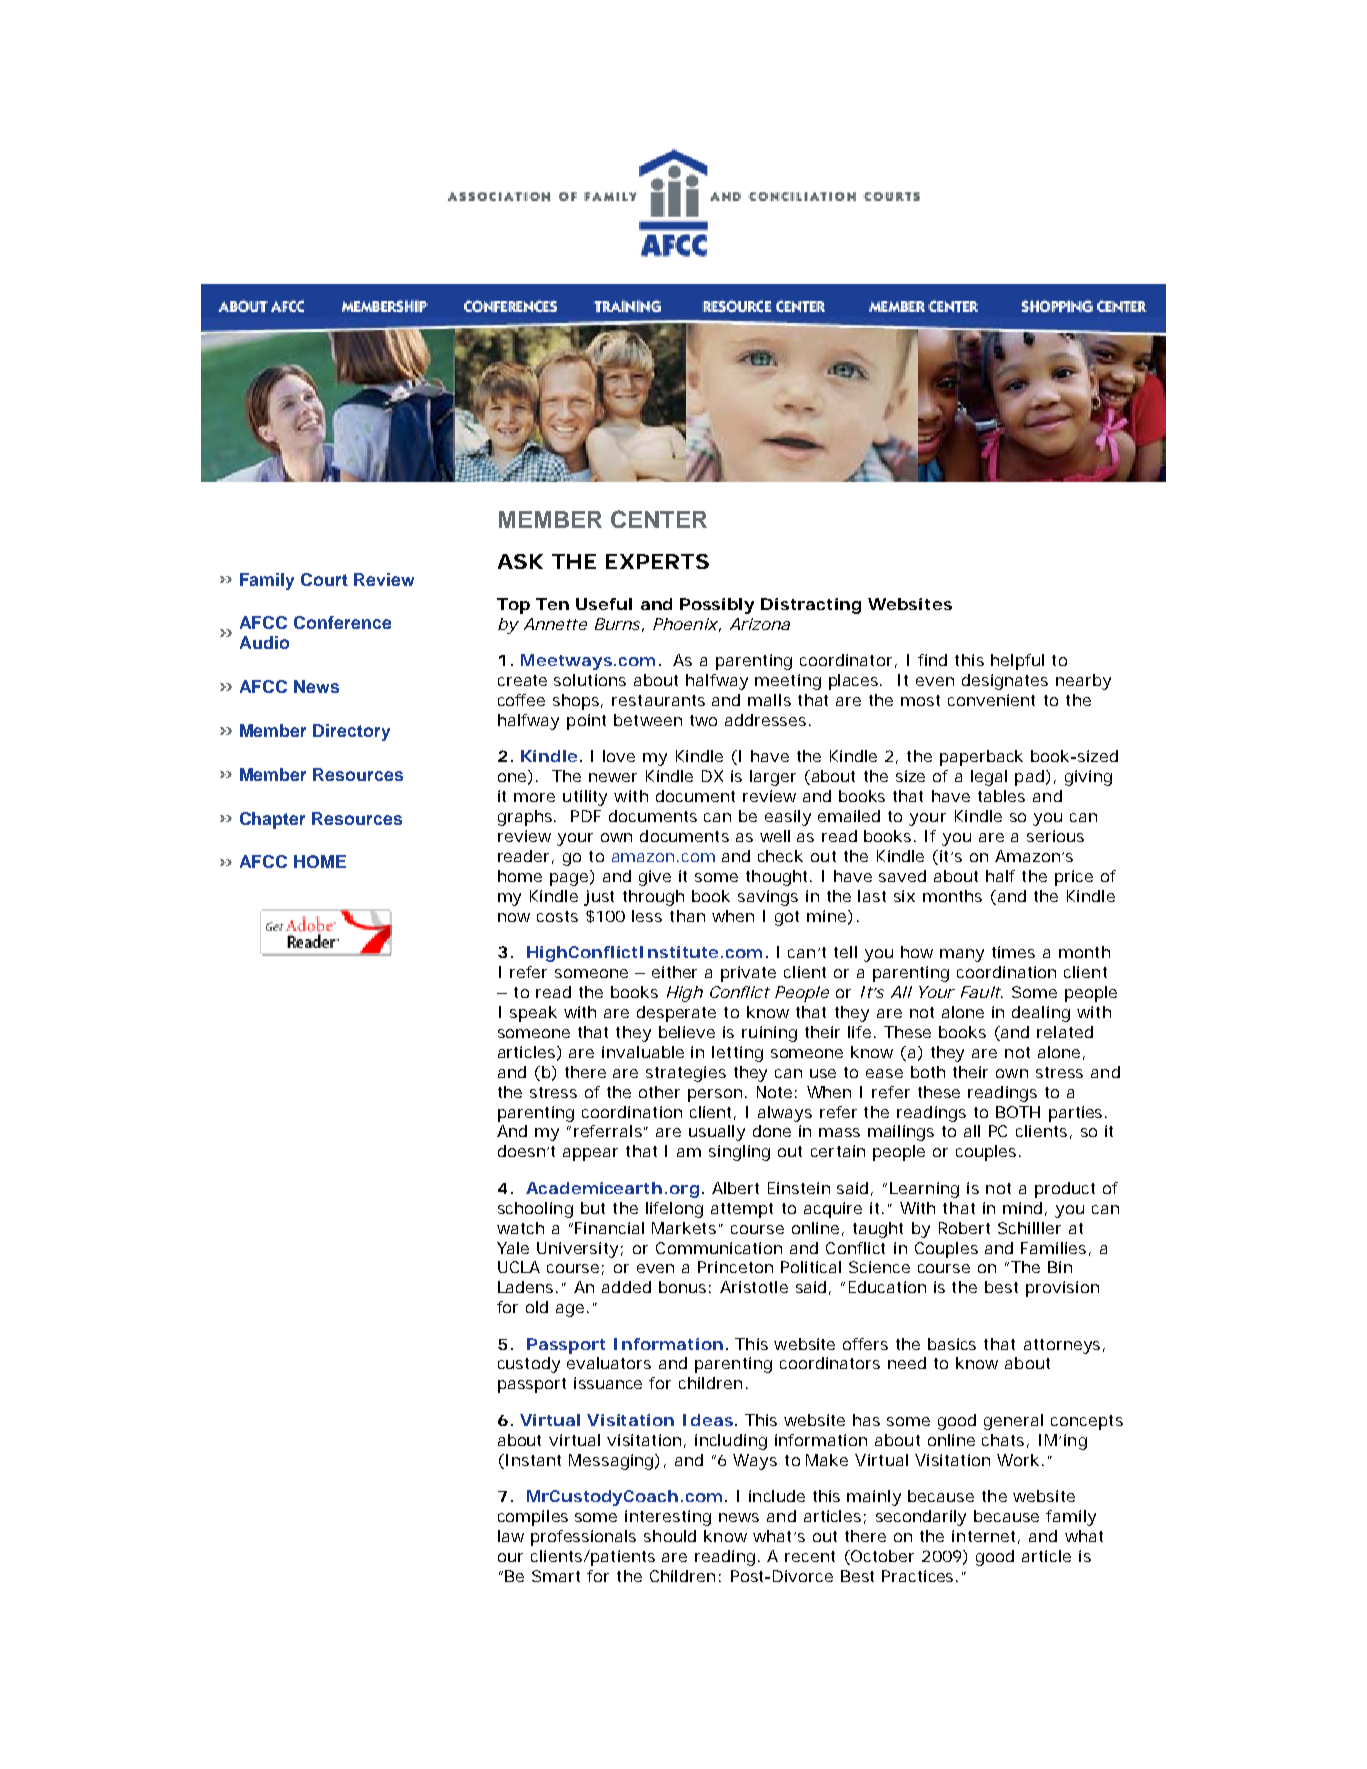  Describe the element at coordinates (533, 1014) in the document. I see `speak` at that location.
